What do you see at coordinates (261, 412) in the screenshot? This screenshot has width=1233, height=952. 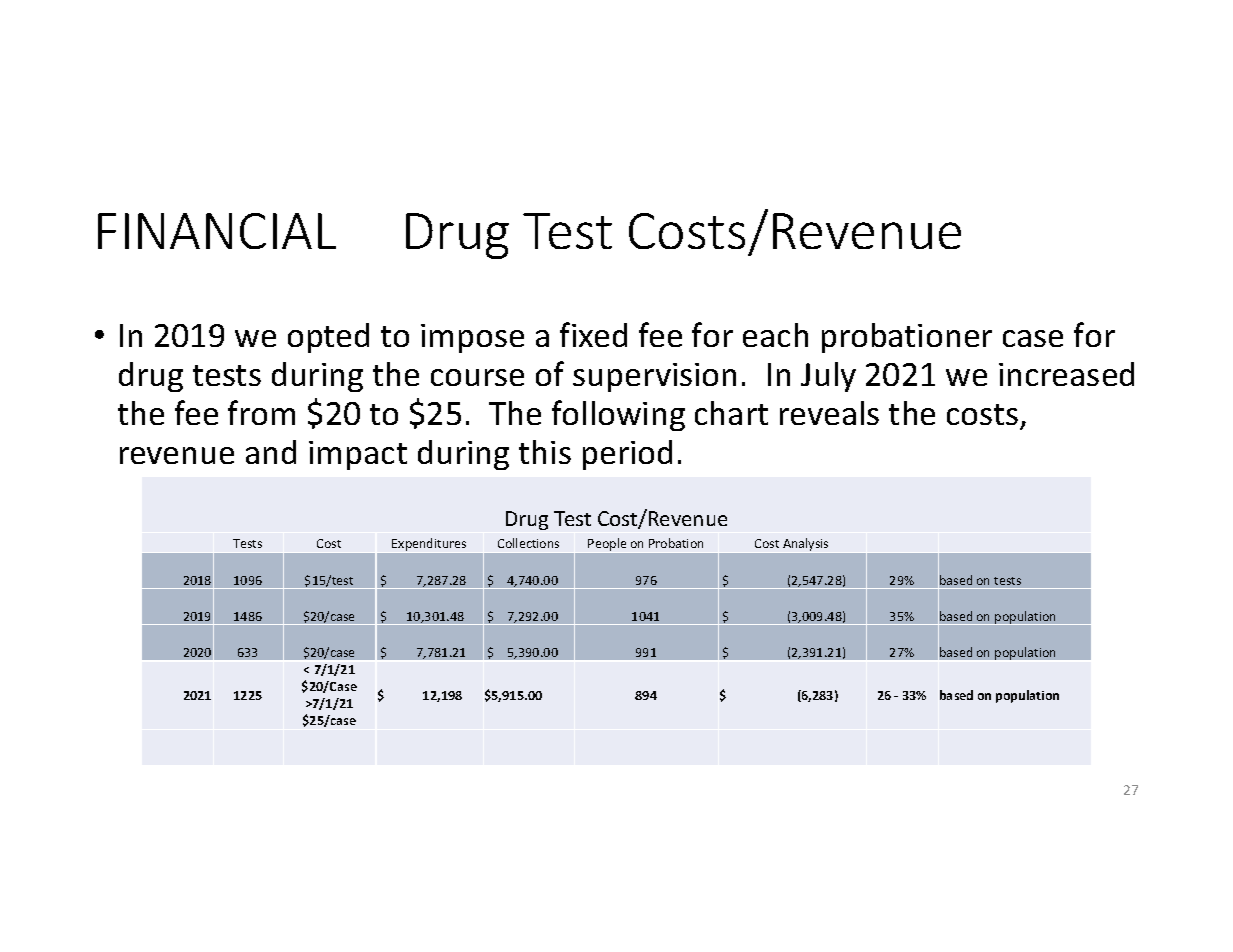 I see `from` at bounding box center [261, 412].
